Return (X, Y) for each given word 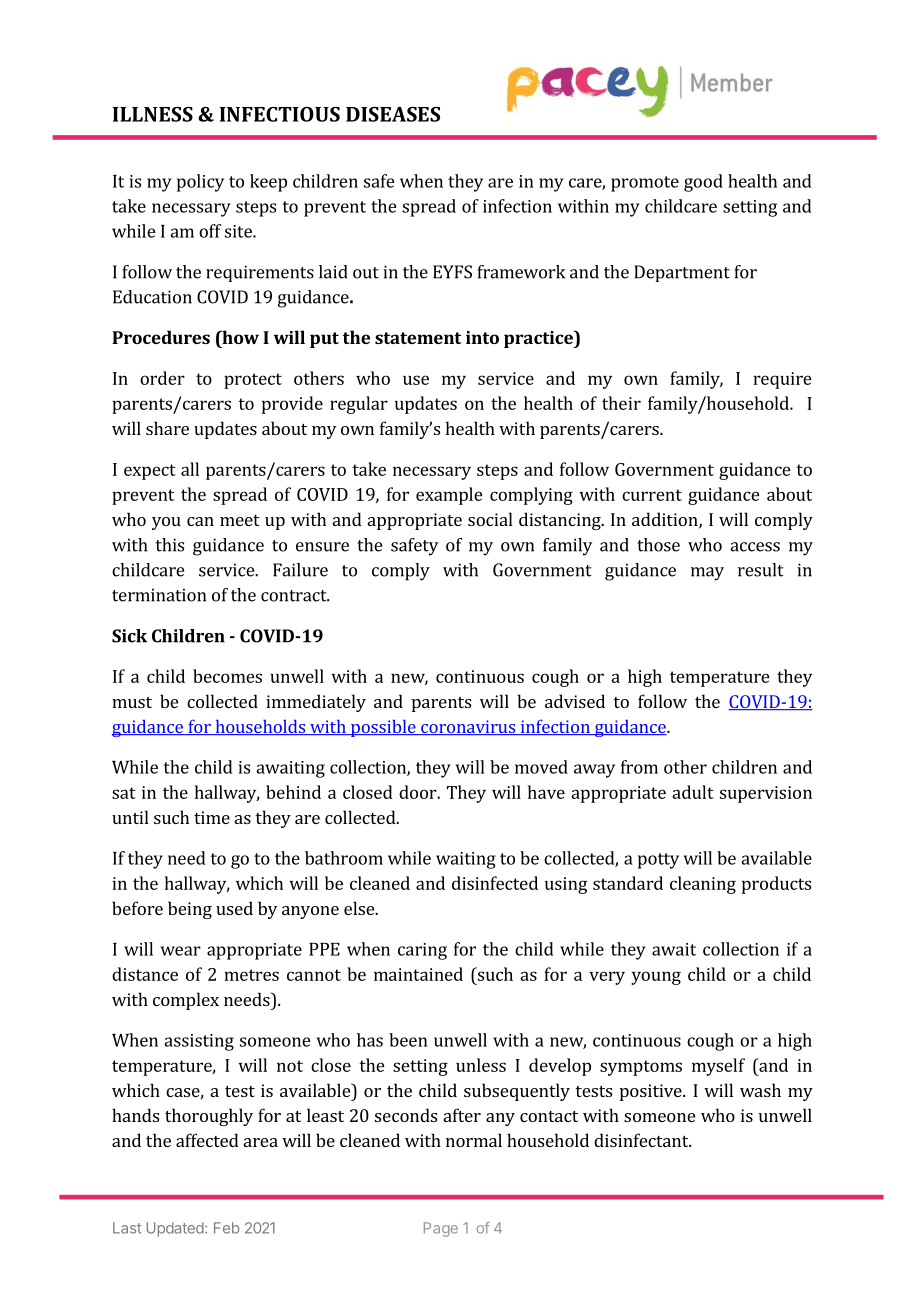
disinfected (495, 883)
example (449, 496)
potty (658, 861)
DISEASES (393, 114)
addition (666, 520)
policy (200, 183)
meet (240, 520)
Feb (226, 1228)
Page (441, 1229)
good (703, 183)
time (212, 817)
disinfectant (642, 1140)
